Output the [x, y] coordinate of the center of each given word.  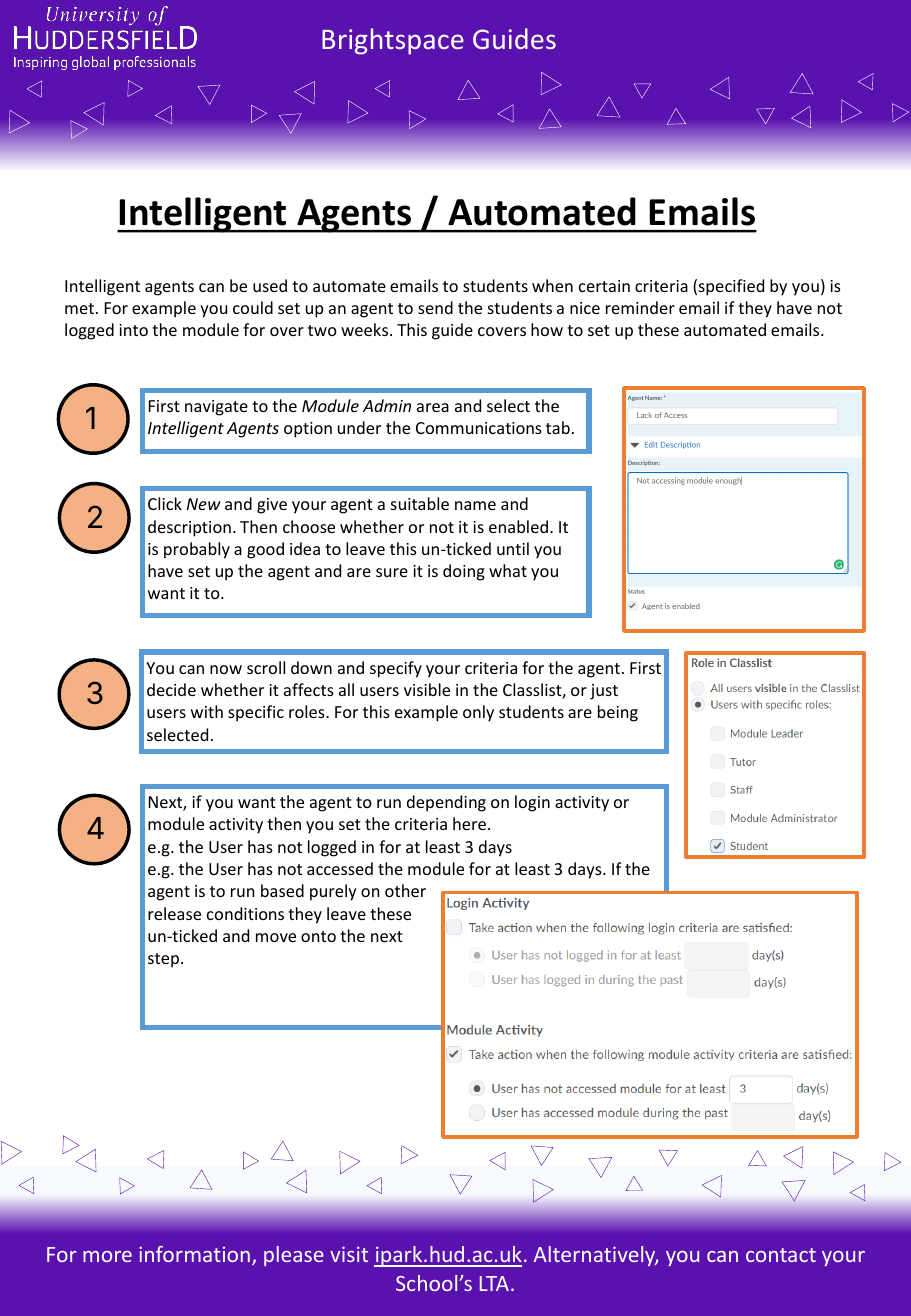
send [435, 307]
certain [604, 286]
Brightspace [393, 41]
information [194, 1254]
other [405, 890]
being [618, 713]
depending [446, 803]
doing [464, 572]
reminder [640, 307]
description [189, 528]
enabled [518, 526]
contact [781, 1255]
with [207, 711]
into [133, 330]
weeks [366, 329]
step [165, 960]
